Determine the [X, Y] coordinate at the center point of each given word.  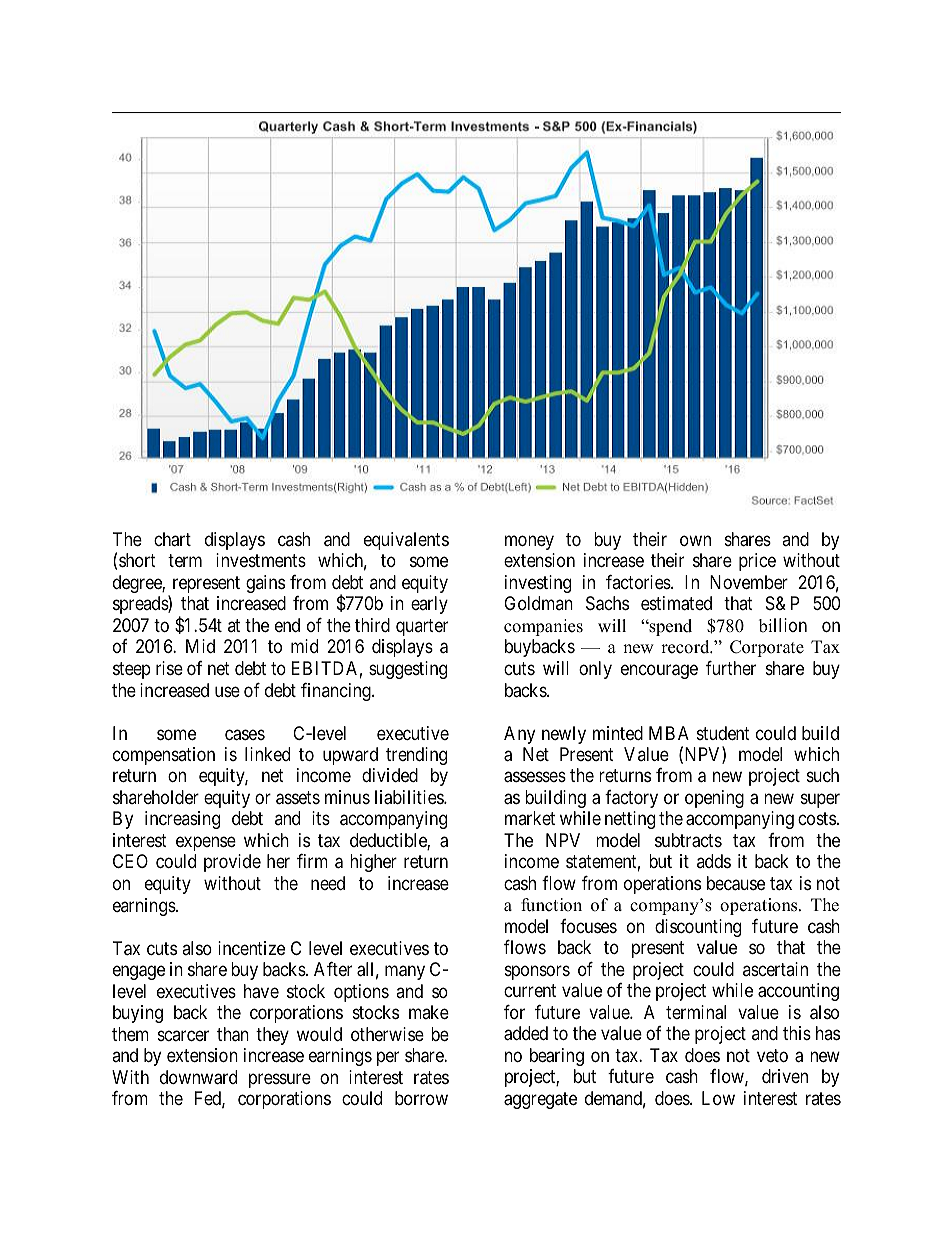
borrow [421, 1098]
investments [261, 560]
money [529, 542]
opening [714, 799]
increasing [182, 820]
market [530, 818]
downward [198, 1077]
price [757, 562]
